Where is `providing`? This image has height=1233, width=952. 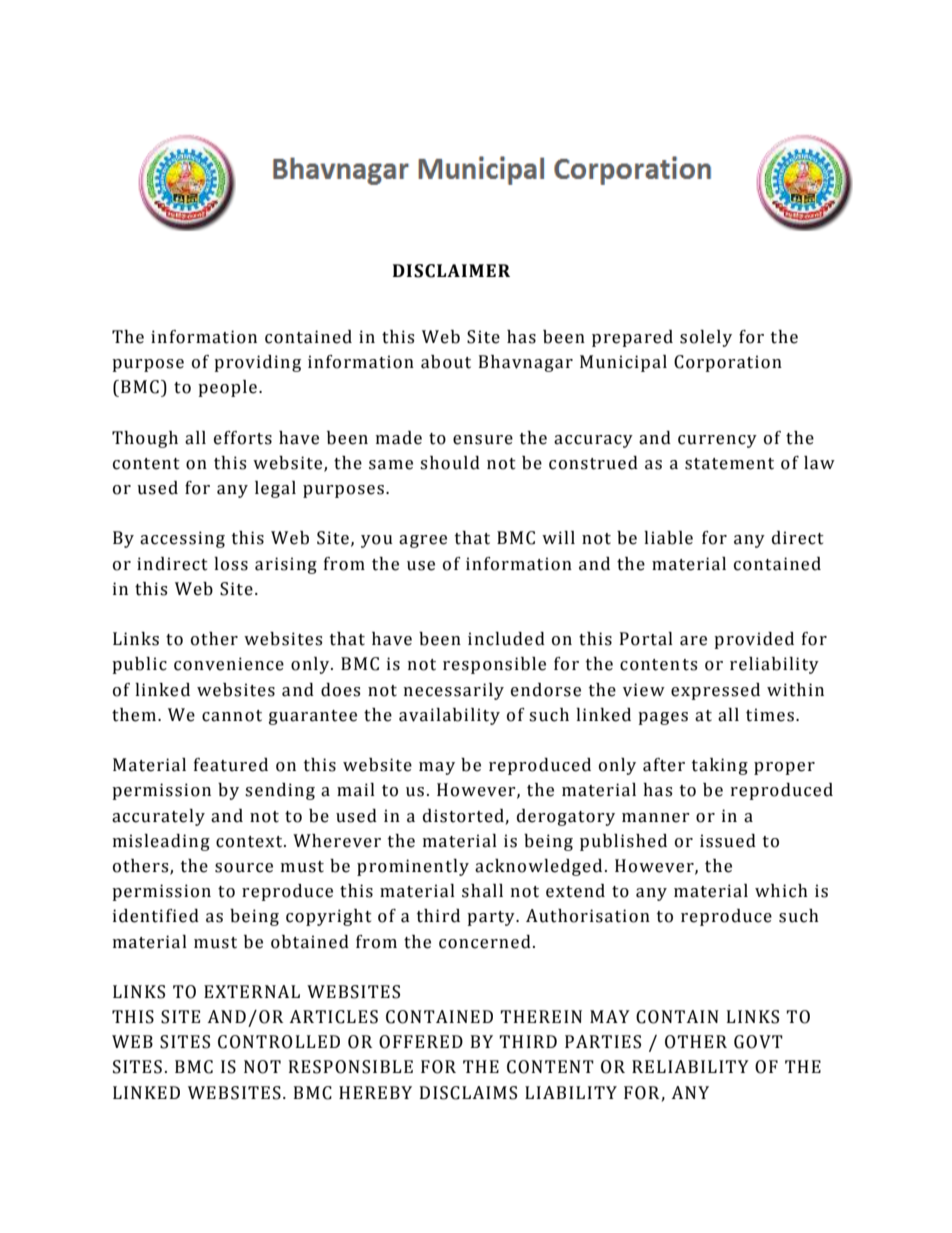 providing is located at coordinates (257, 363).
